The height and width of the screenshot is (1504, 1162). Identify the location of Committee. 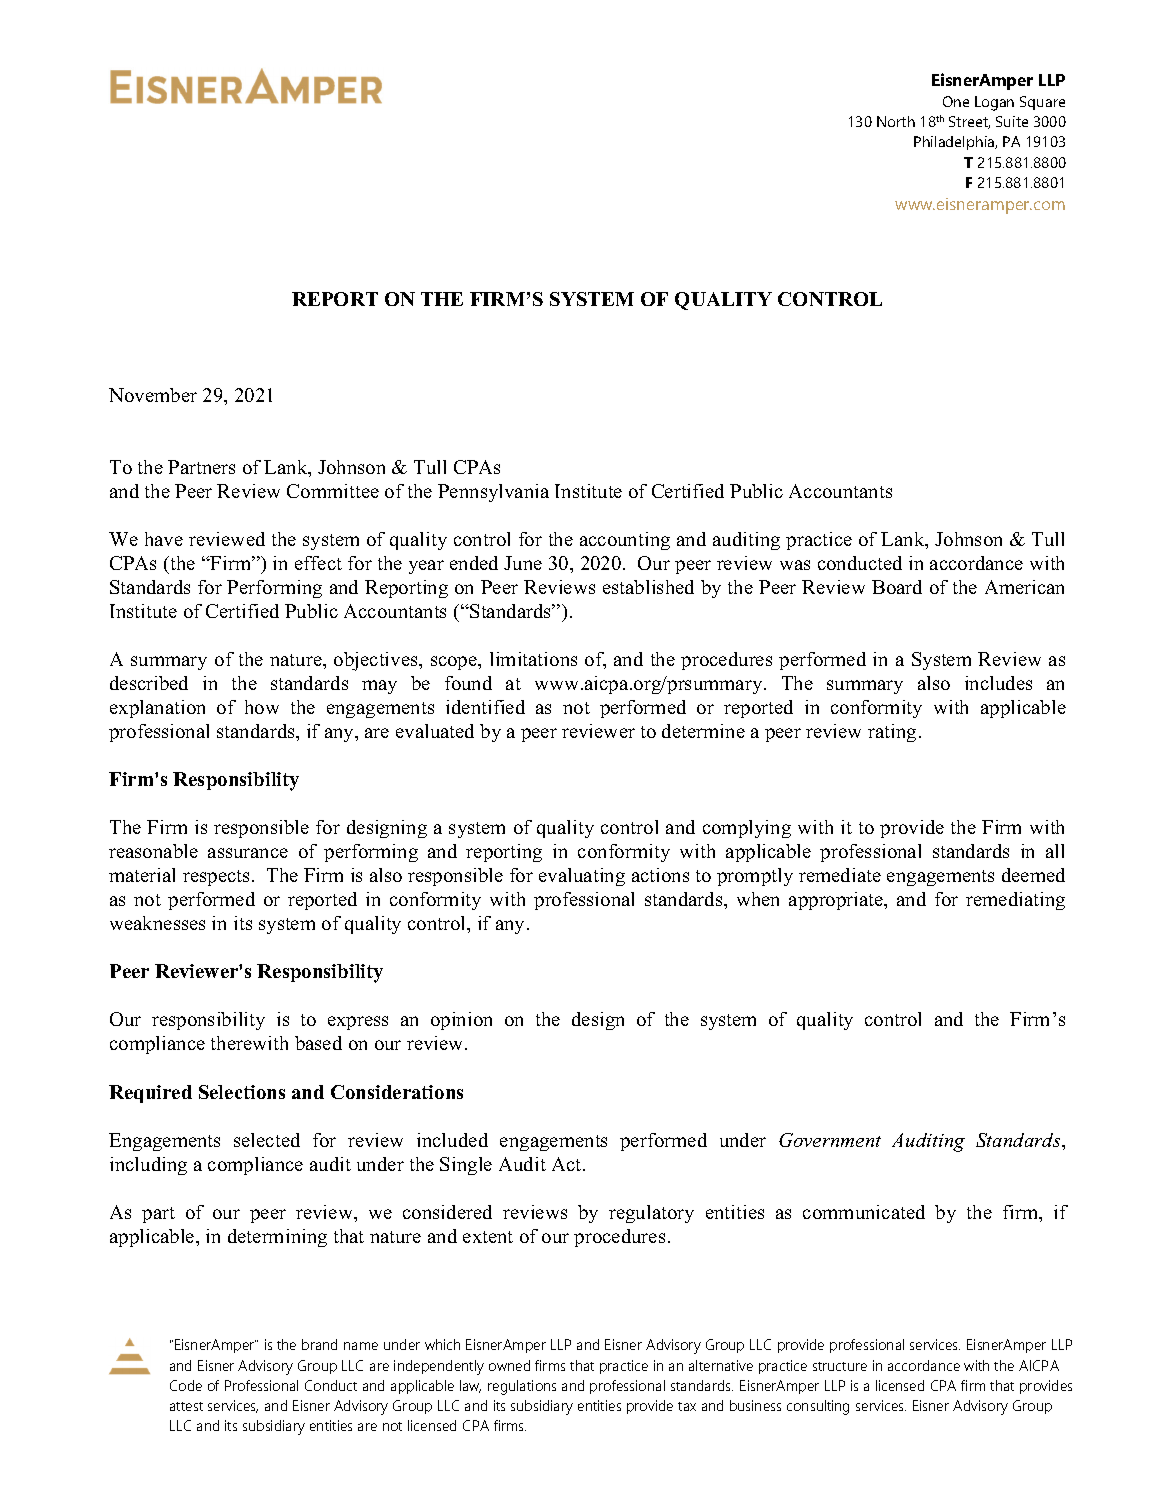
(333, 491).
